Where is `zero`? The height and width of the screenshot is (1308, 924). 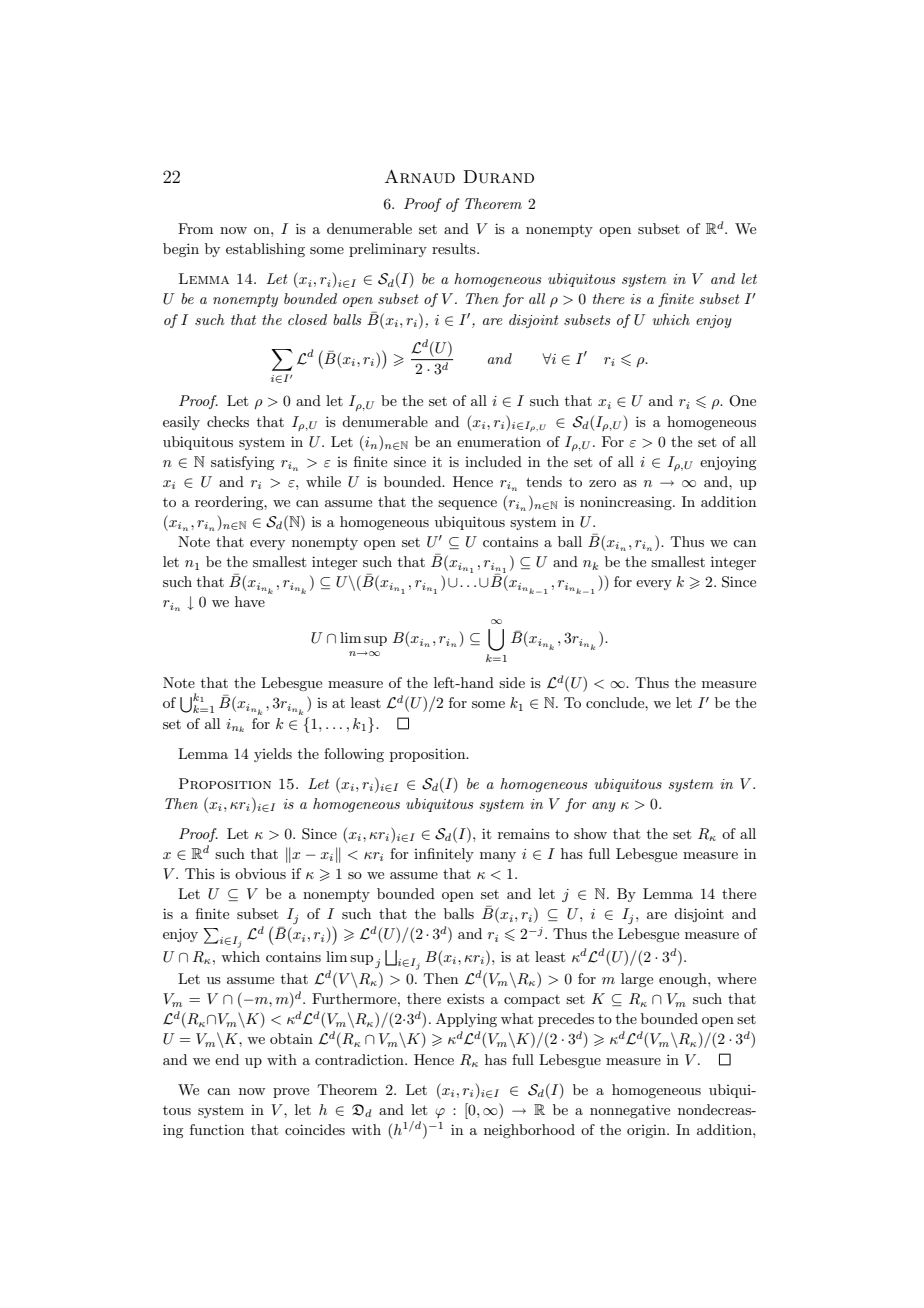
zero is located at coordinates (602, 483).
